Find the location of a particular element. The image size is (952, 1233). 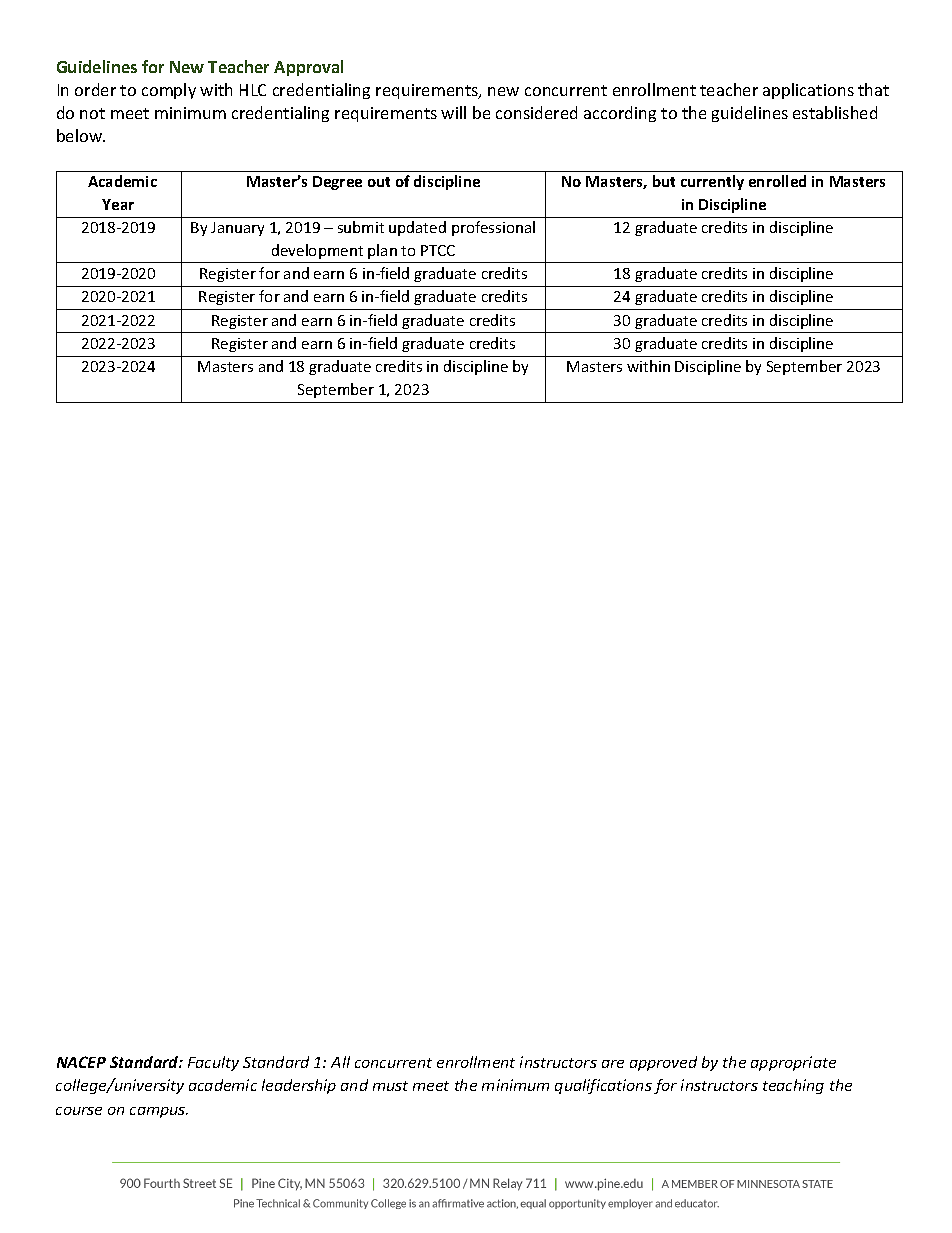

appropriate is located at coordinates (793, 1063).
